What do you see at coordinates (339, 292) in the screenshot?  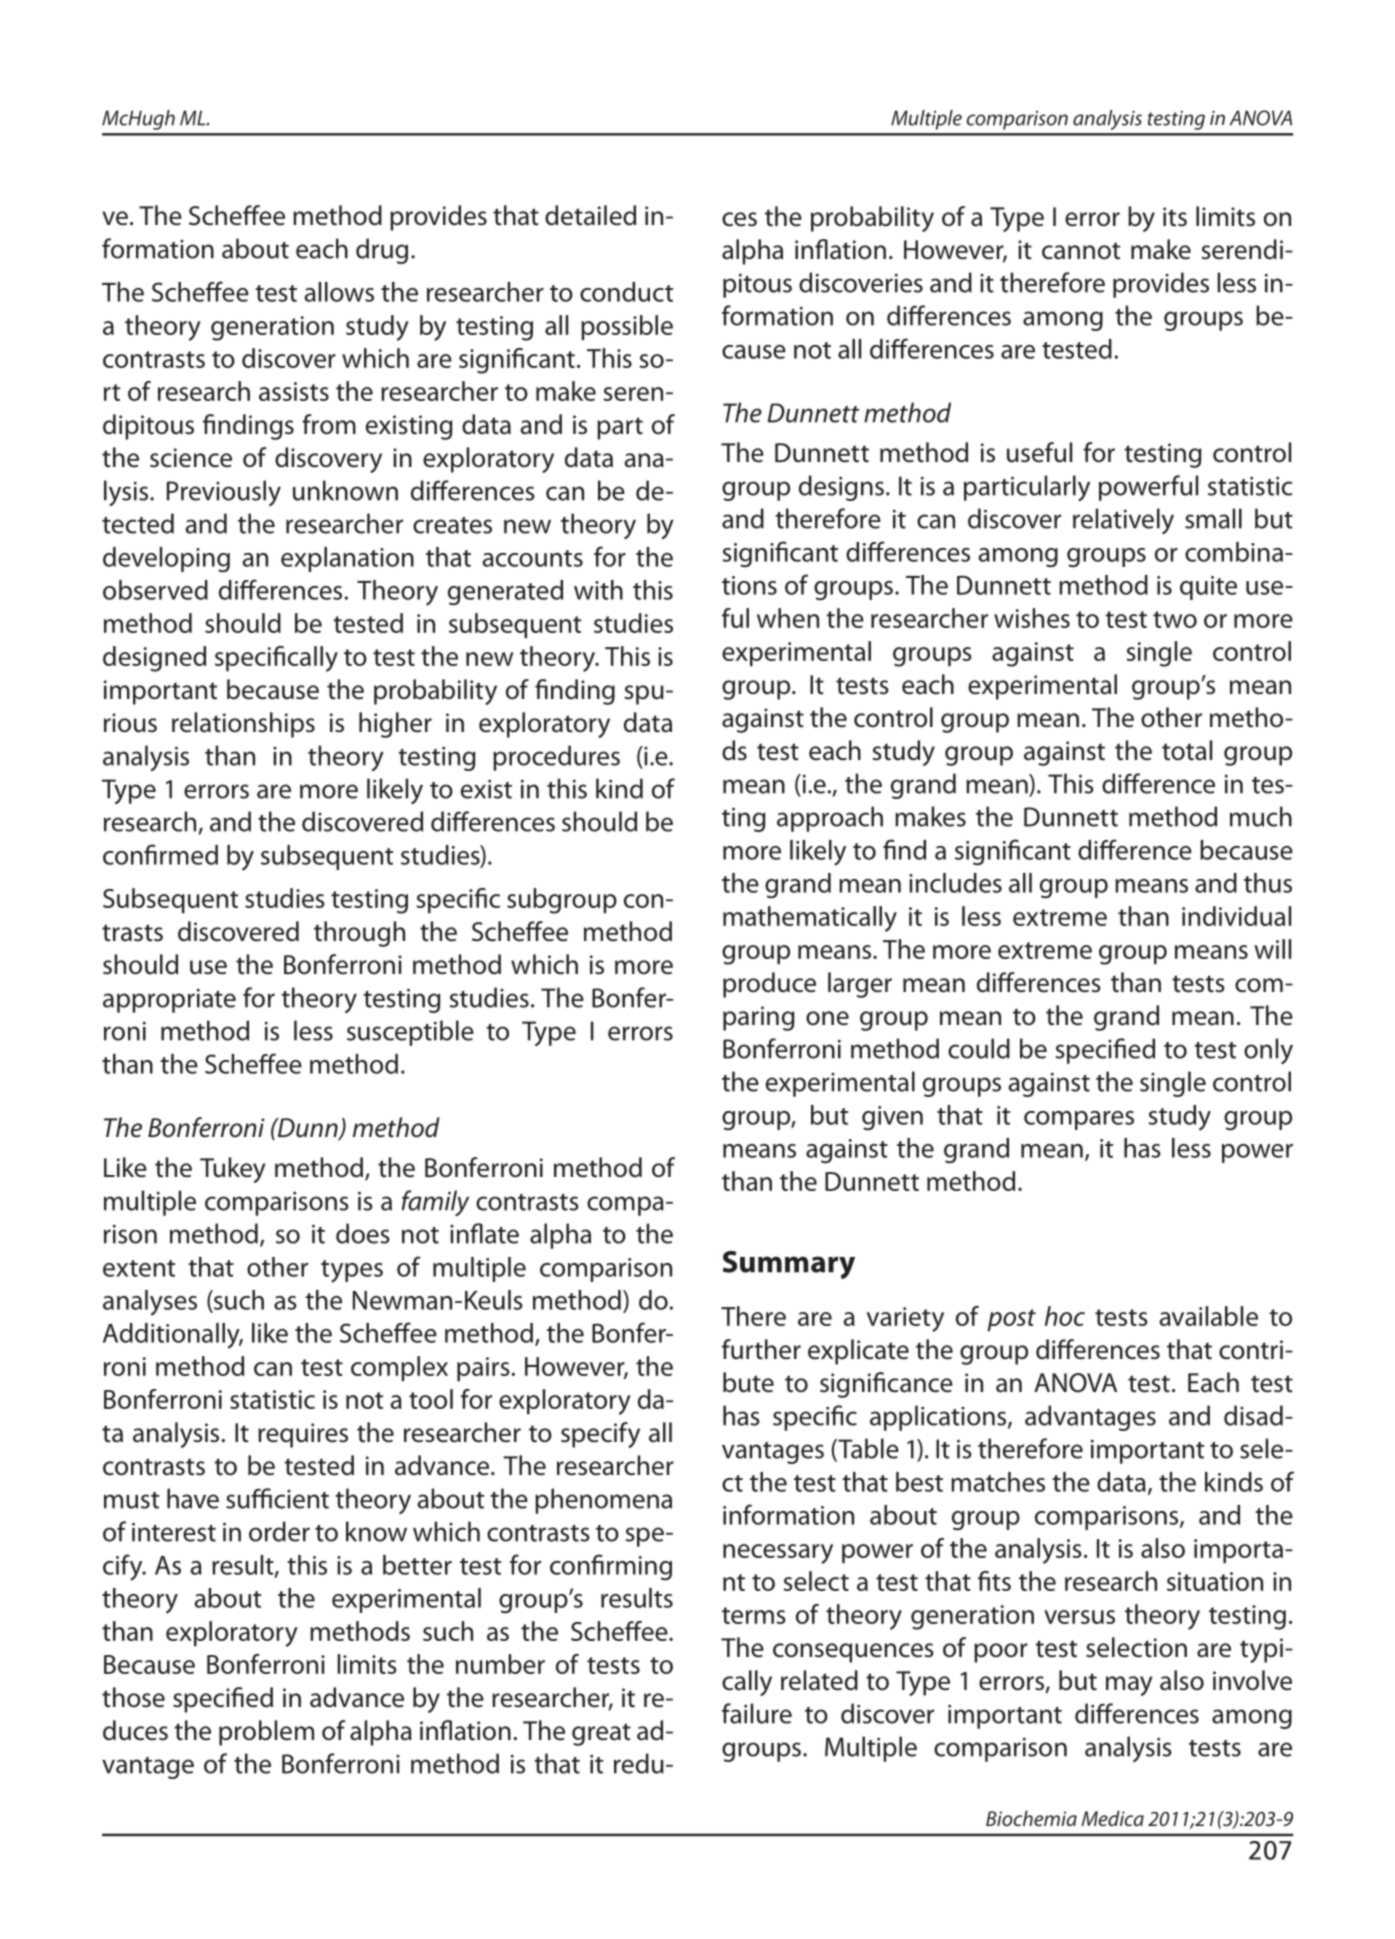 I see `allows` at bounding box center [339, 292].
